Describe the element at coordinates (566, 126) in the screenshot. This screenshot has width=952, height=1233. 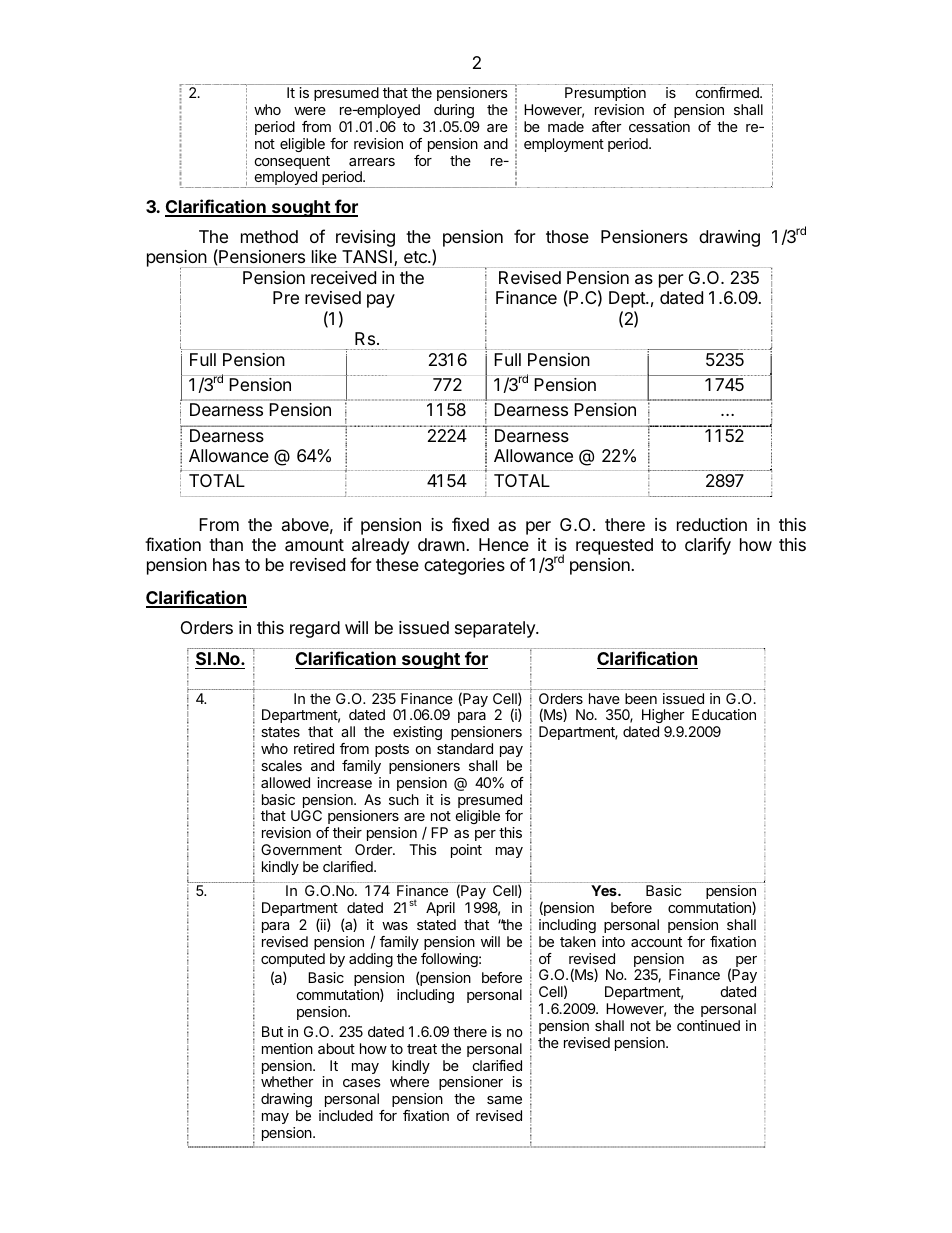
I see `made` at that location.
